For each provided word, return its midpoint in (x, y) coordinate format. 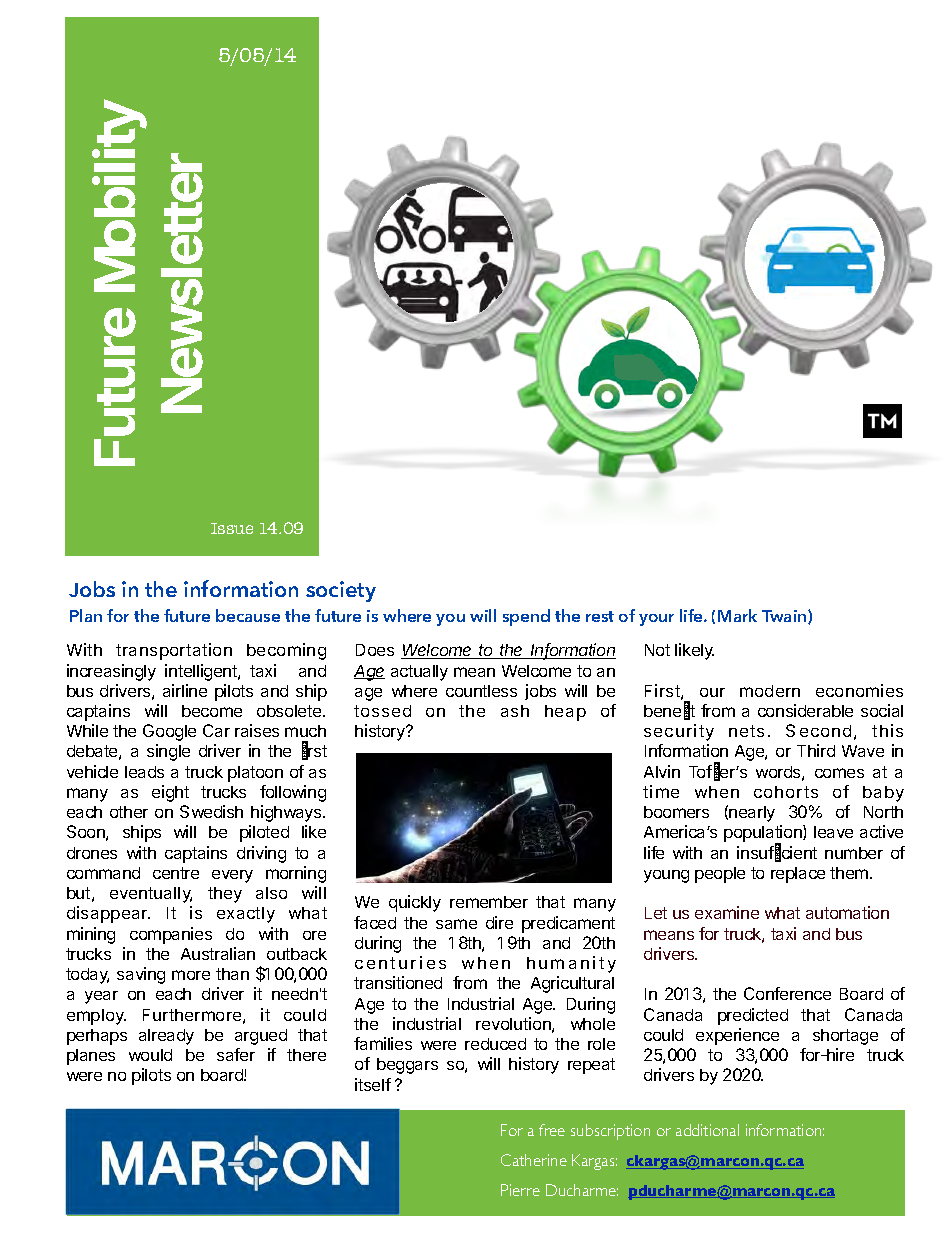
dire (499, 922)
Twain (785, 617)
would (150, 1055)
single (168, 752)
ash (515, 711)
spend (526, 617)
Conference (787, 993)
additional (707, 1130)
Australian (218, 953)
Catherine (534, 1160)
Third (816, 750)
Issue (232, 528)
